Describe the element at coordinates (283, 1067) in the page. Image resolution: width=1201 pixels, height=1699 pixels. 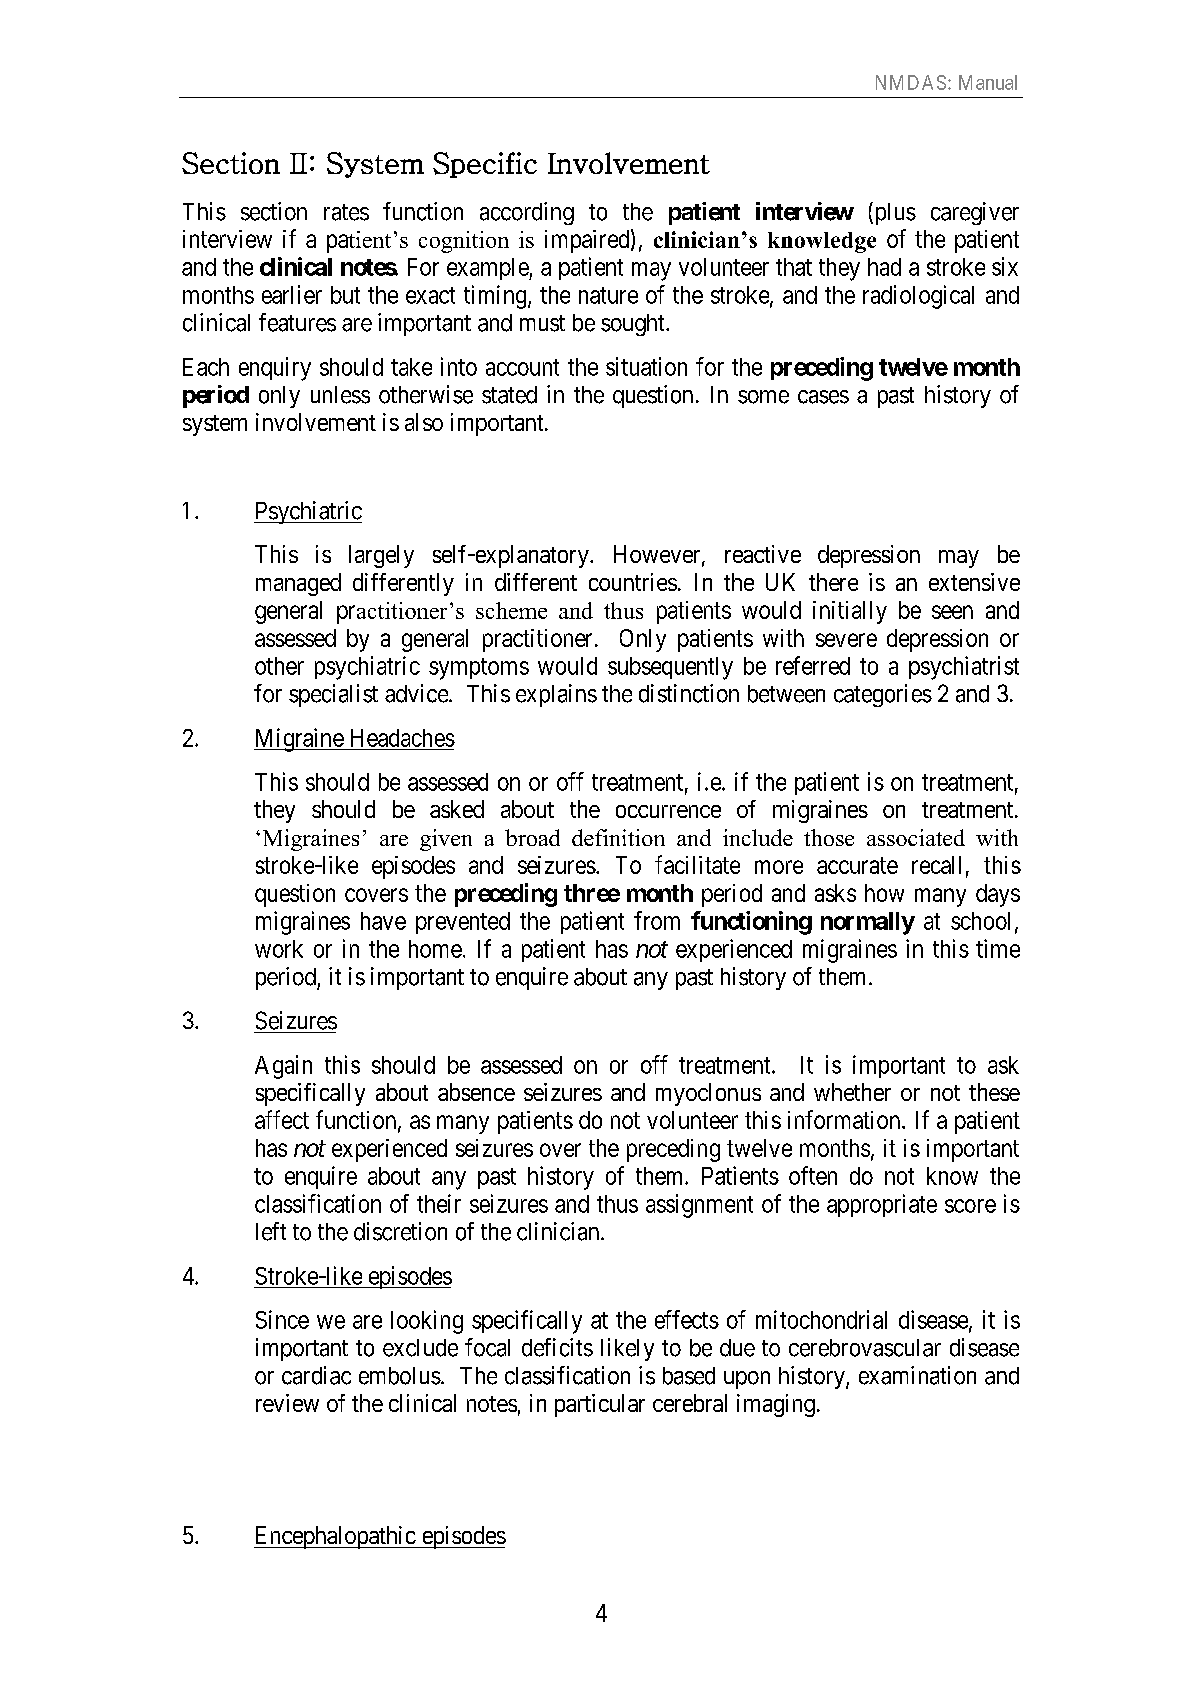
I see `Again` at that location.
